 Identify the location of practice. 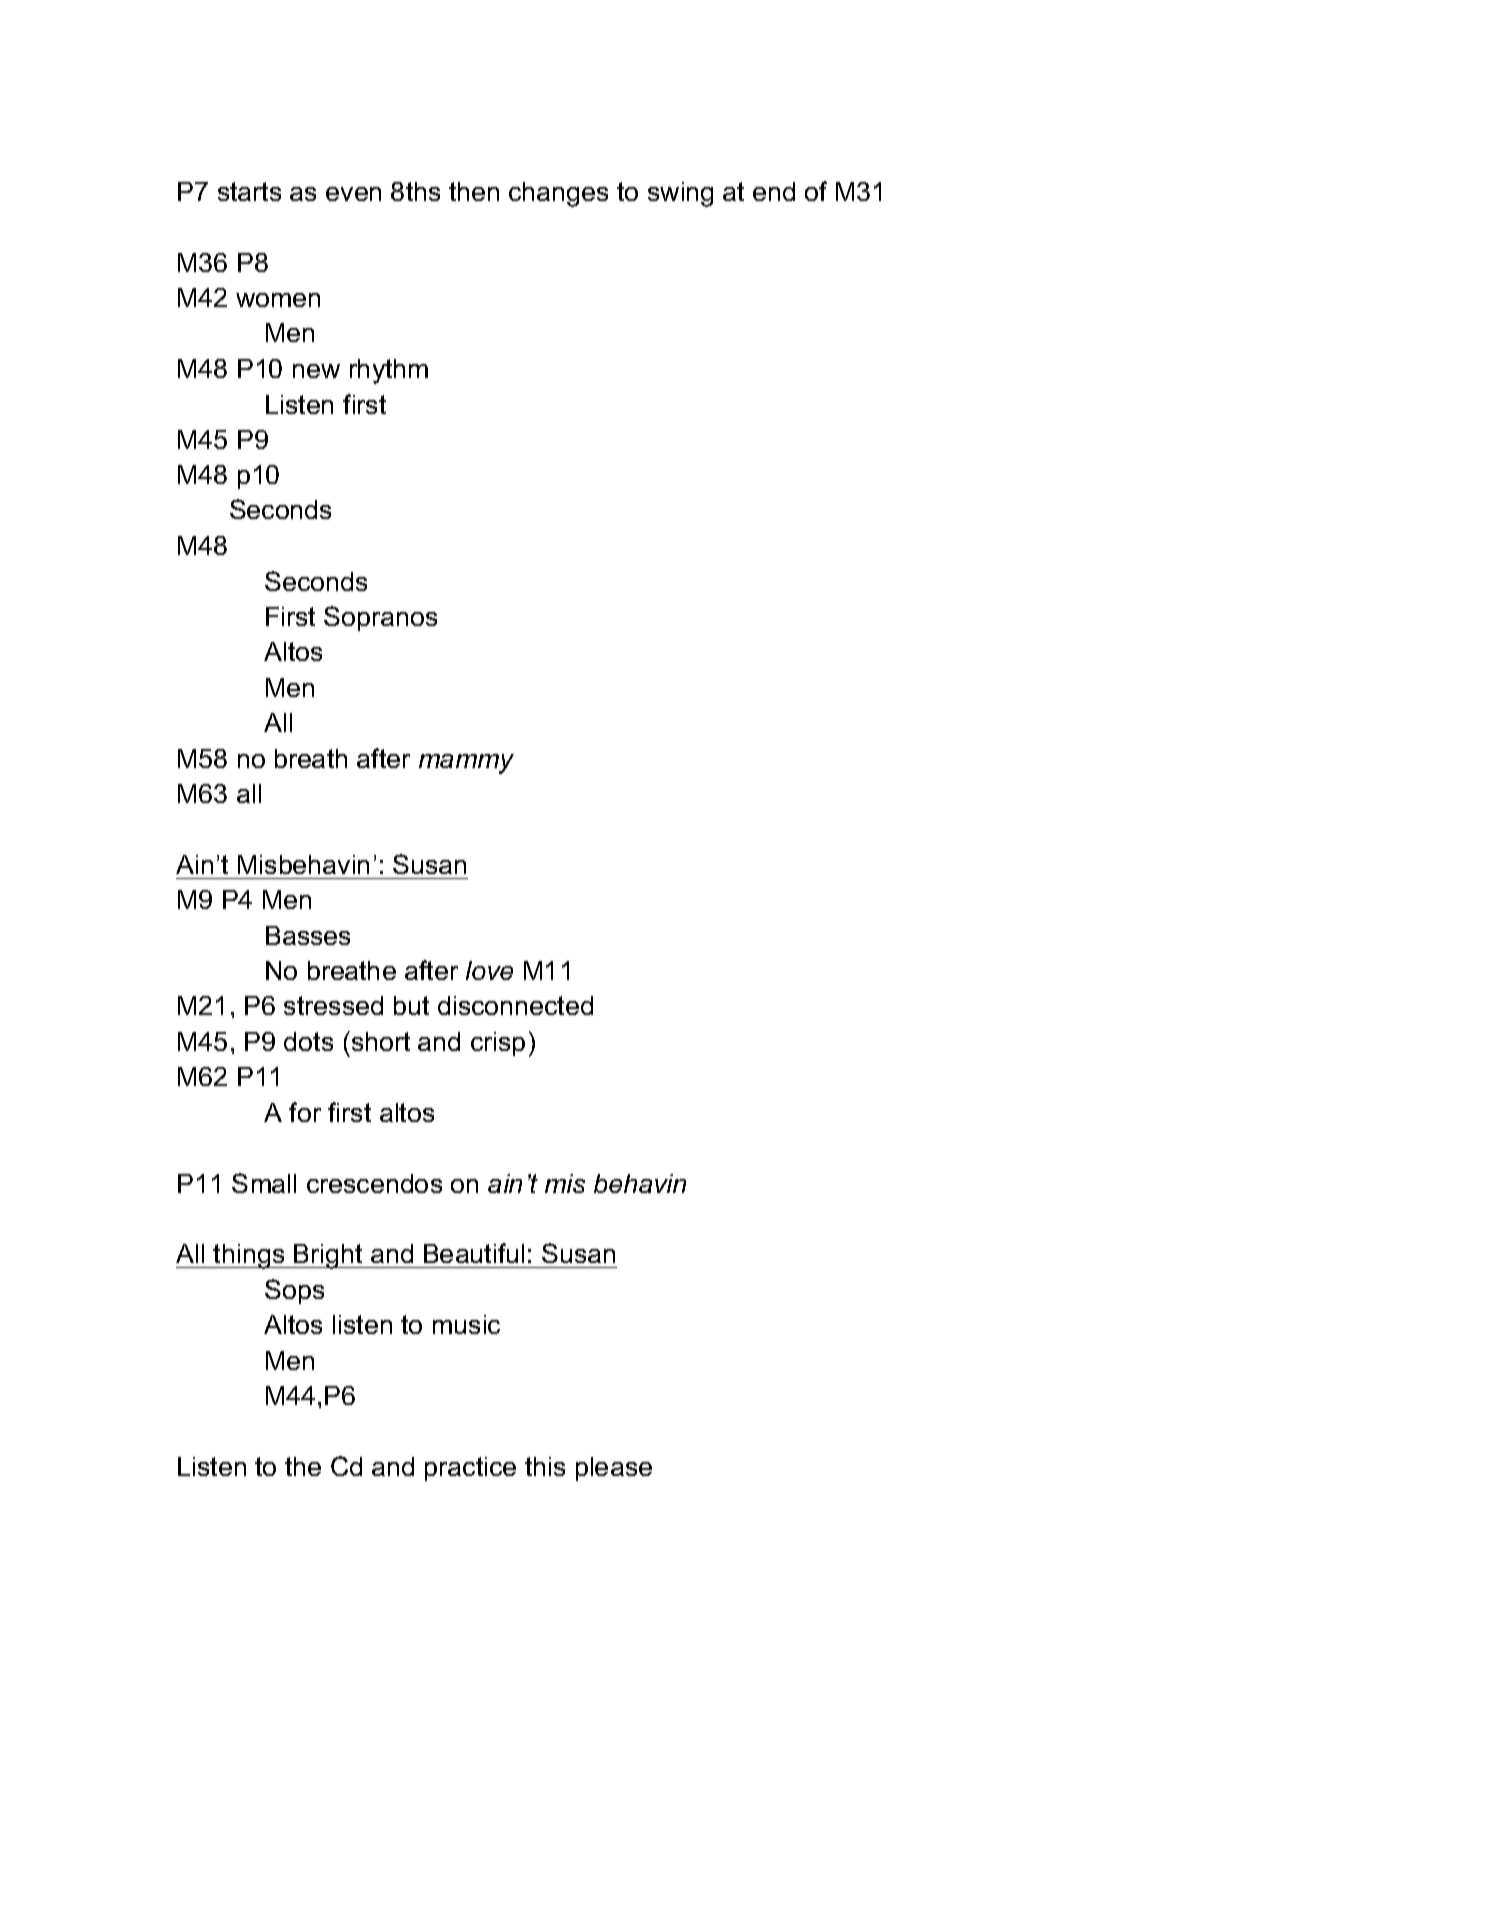
(470, 1469).
